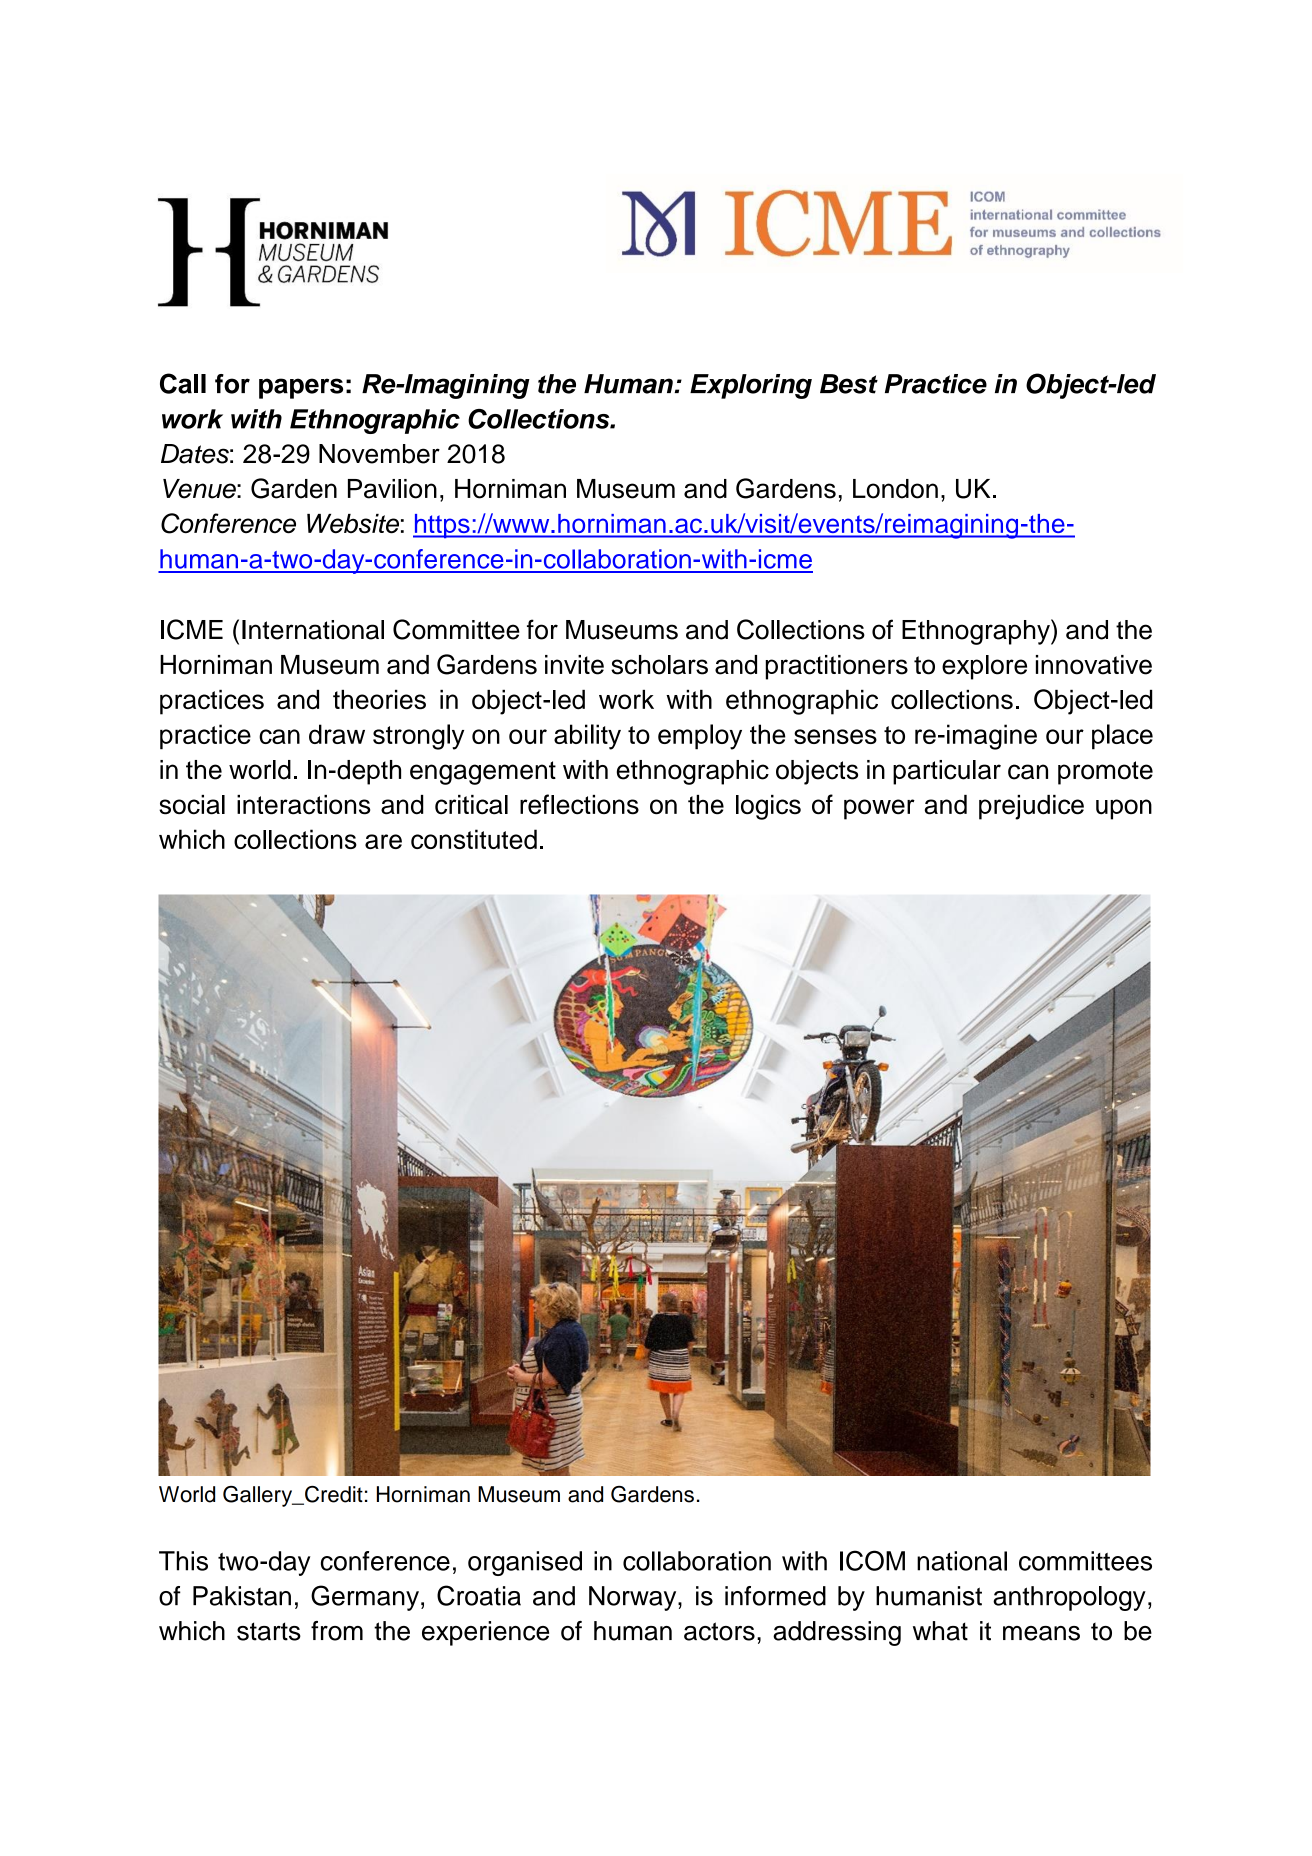  What do you see at coordinates (183, 1561) in the document?
I see `This` at bounding box center [183, 1561].
